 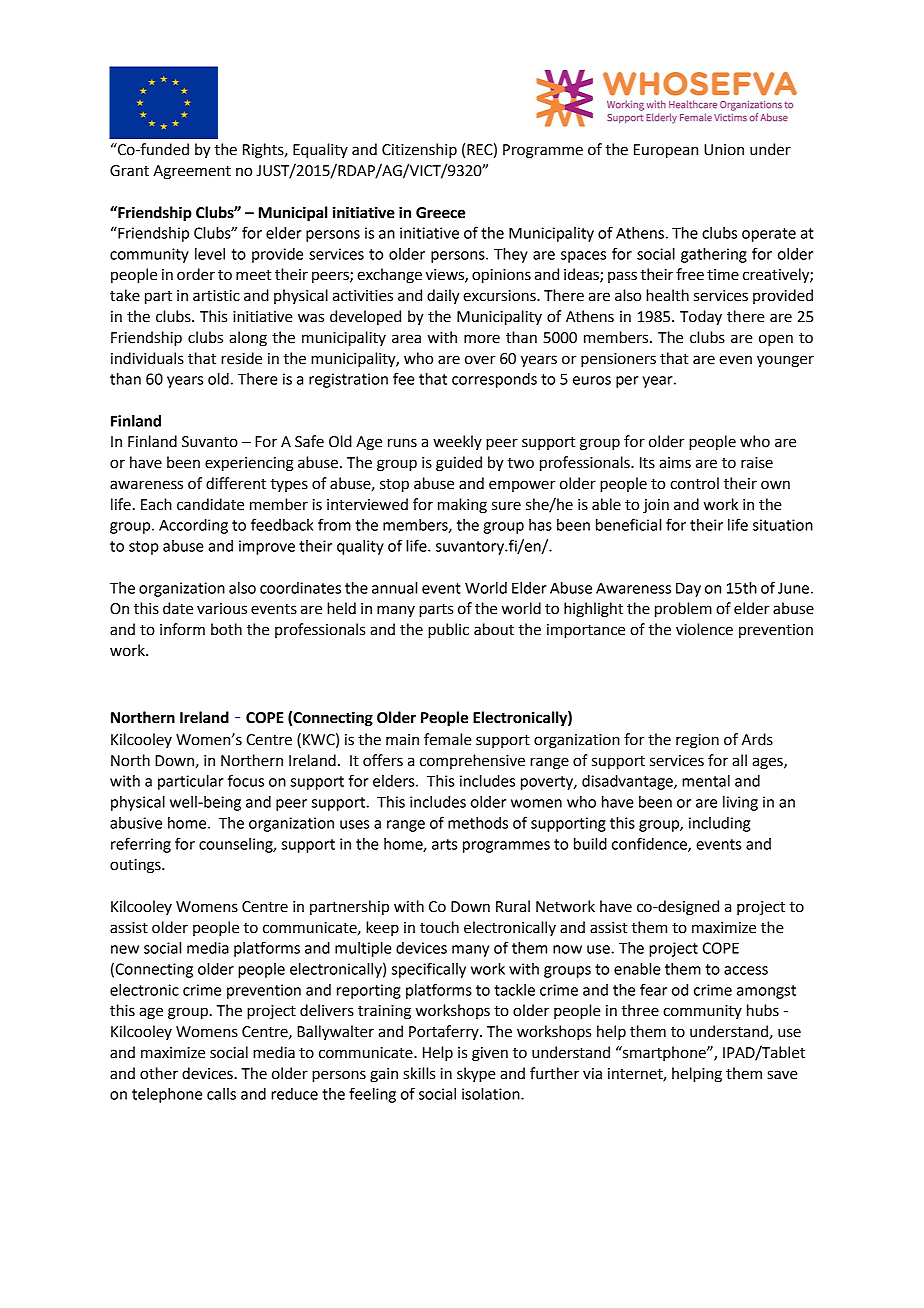 What do you see at coordinates (221, 1094) in the screenshot?
I see `calls` at bounding box center [221, 1094].
